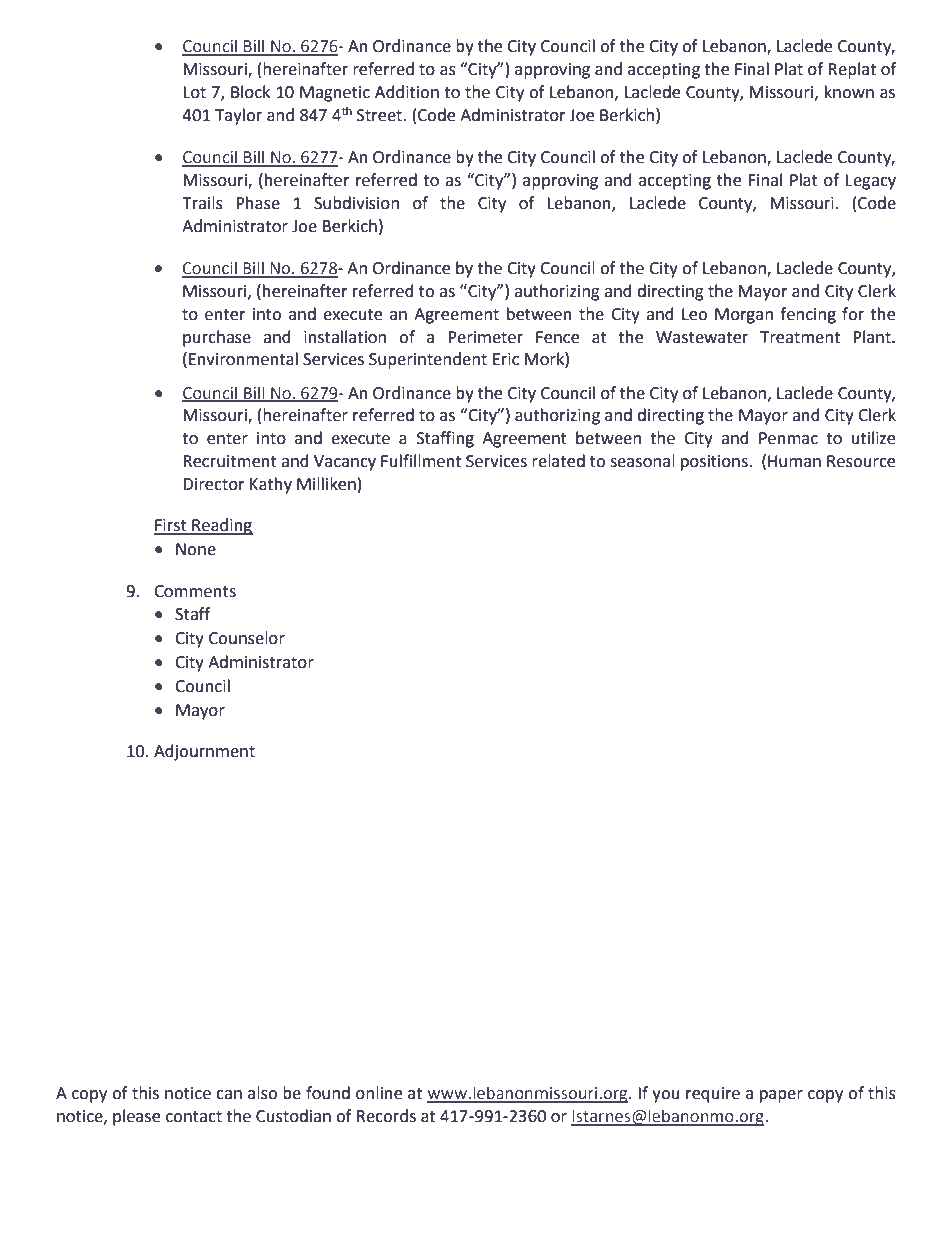 The height and width of the screenshot is (1233, 952). I want to click on Adjournment, so click(204, 752).
